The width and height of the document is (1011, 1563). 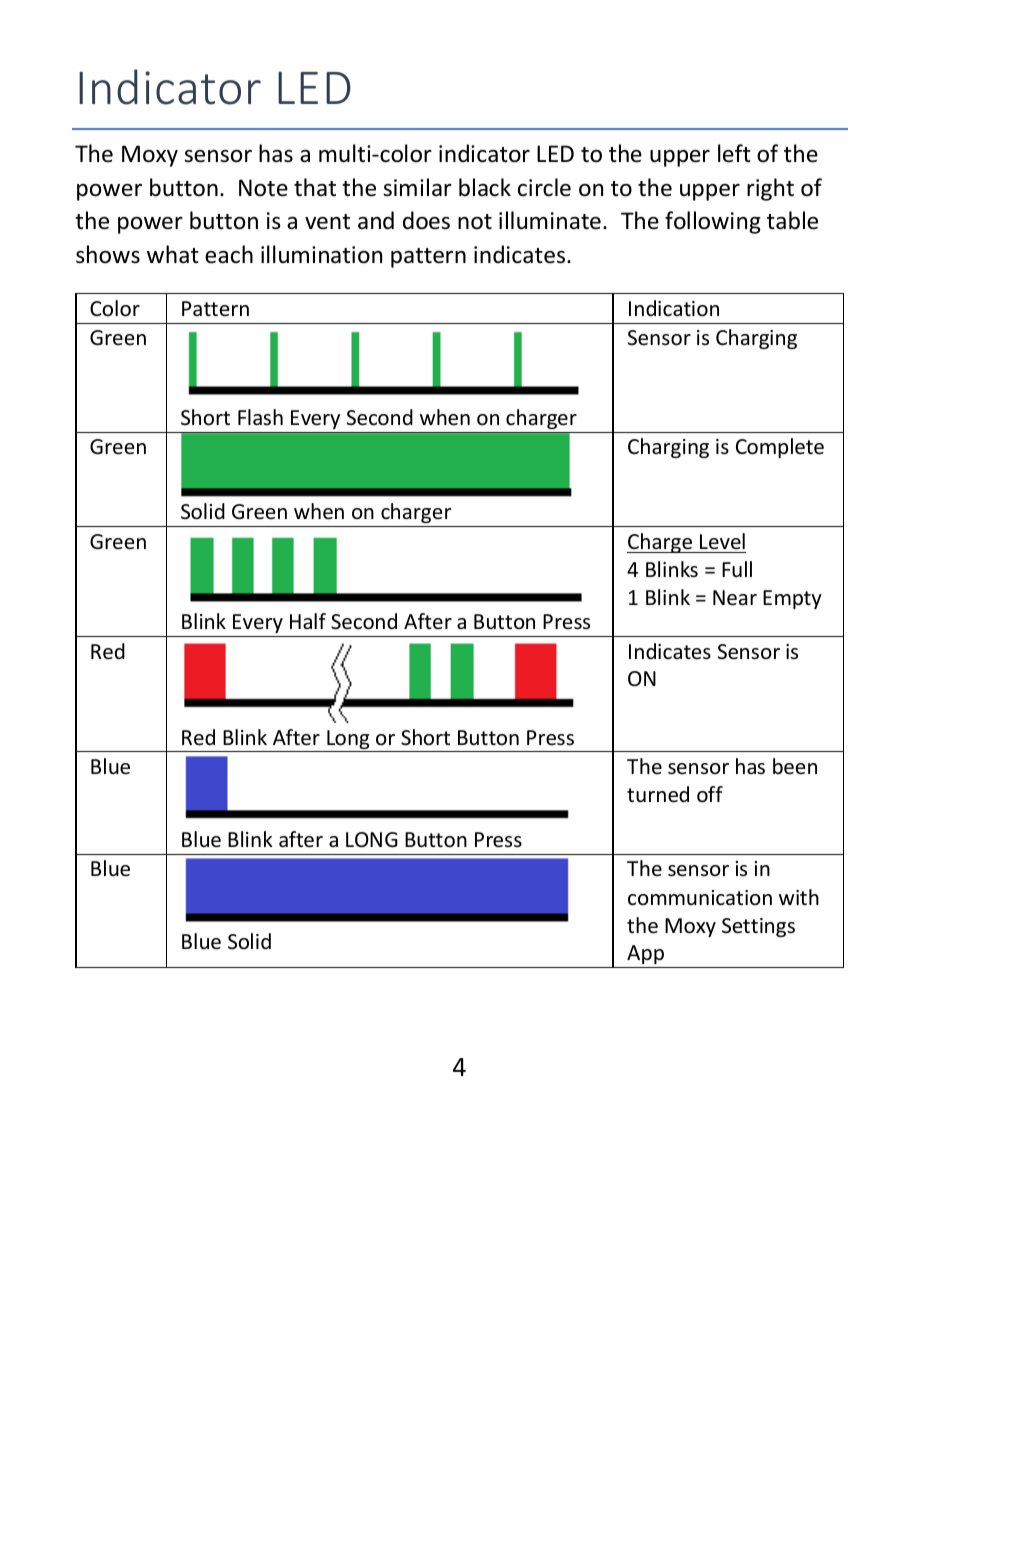 I want to click on communication, so click(x=700, y=898).
